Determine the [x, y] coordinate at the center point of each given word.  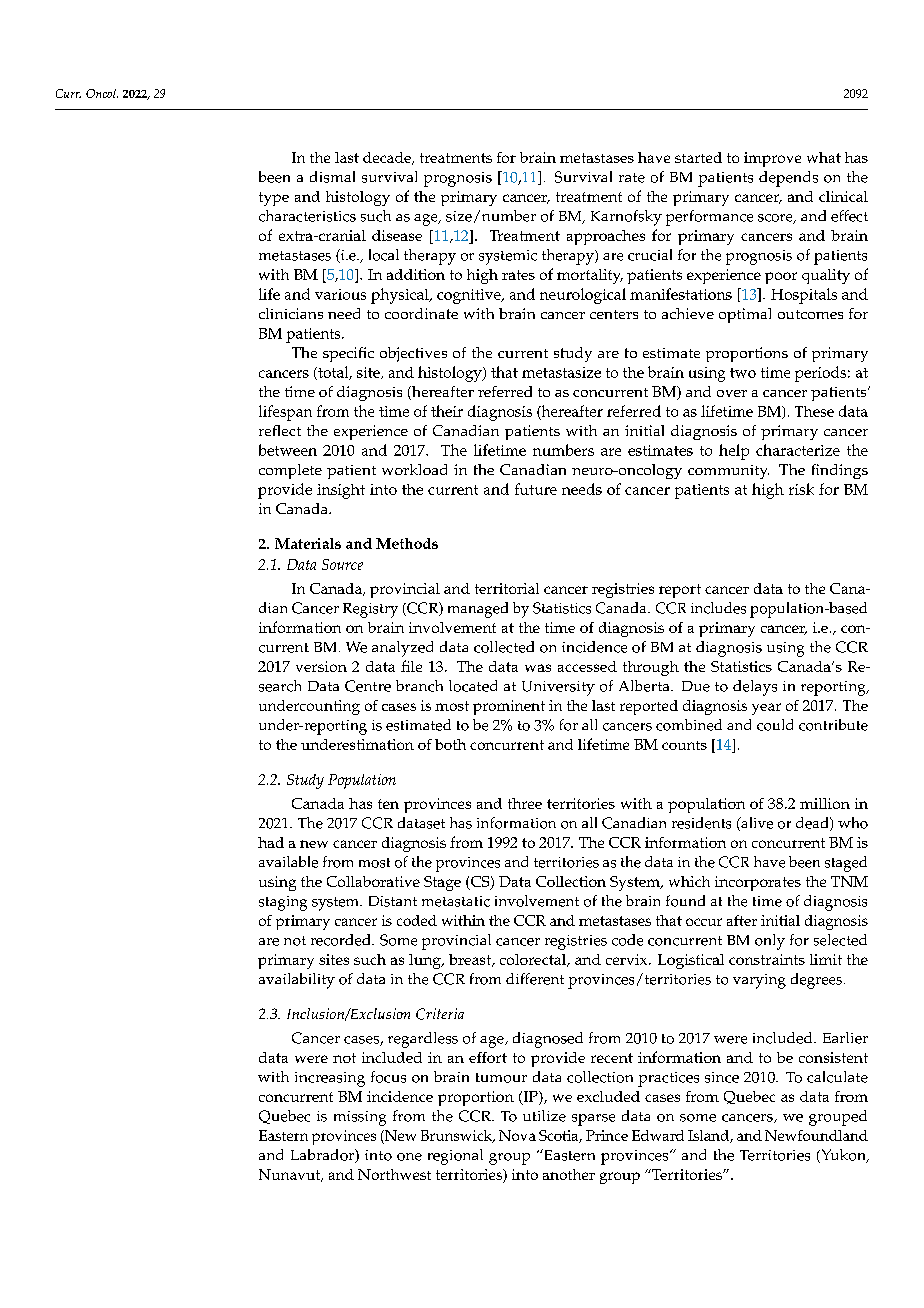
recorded [342, 940]
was [538, 668]
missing [360, 1118]
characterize [798, 450]
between [288, 450]
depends [788, 179]
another [569, 1174]
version [321, 666]
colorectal [534, 960]
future [536, 489]
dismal [332, 177]
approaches [606, 237]
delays [755, 688]
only [770, 942]
